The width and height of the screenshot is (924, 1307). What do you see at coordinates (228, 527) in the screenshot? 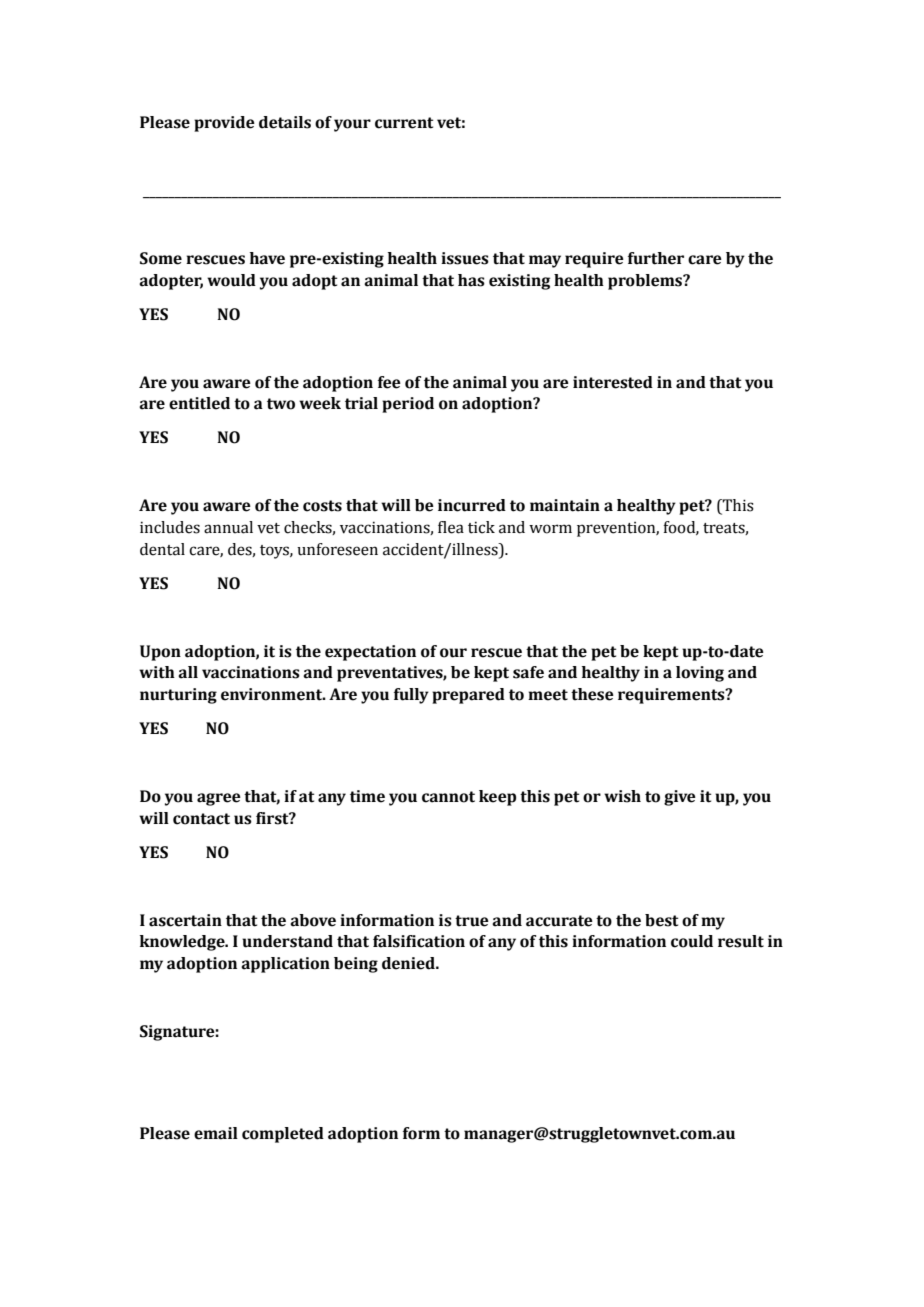
I see `annual` at bounding box center [228, 527].
